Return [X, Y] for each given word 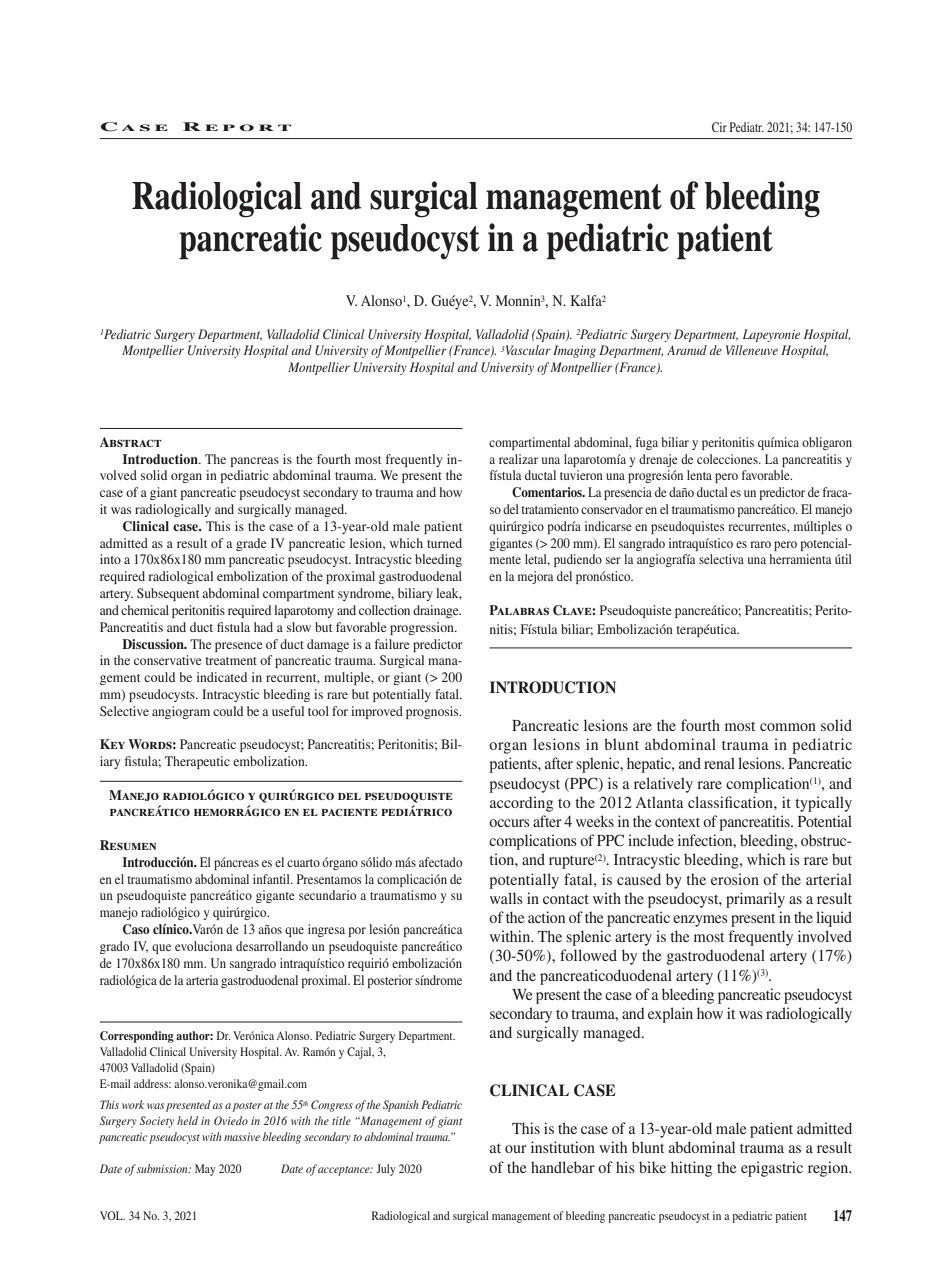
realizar [518, 459]
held [187, 1120]
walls [506, 898]
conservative [167, 660]
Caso [136, 929]
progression [423, 628]
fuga [646, 443]
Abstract [131, 442]
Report [237, 126]
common [788, 727]
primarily [755, 900]
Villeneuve [752, 350]
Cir [719, 127]
